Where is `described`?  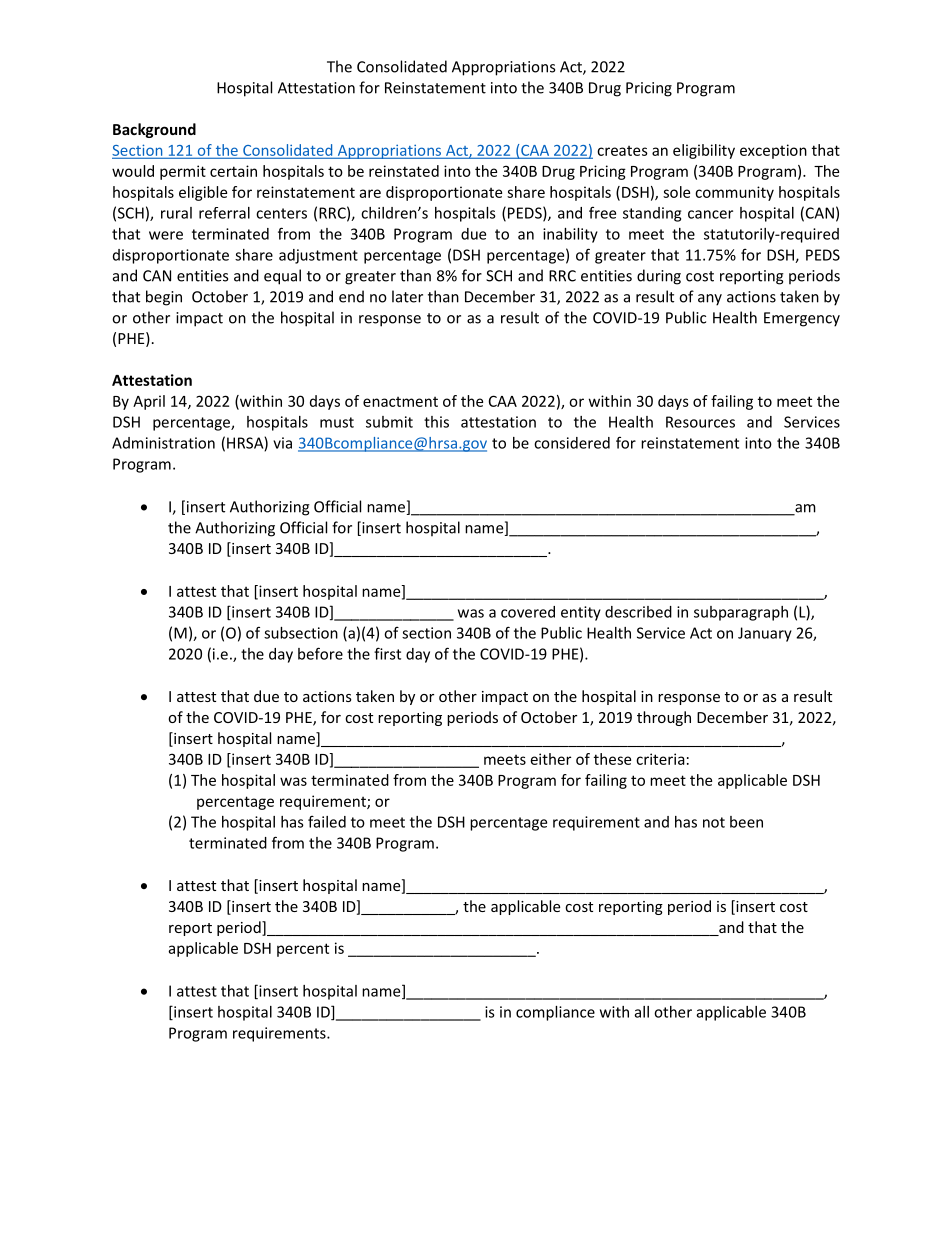
described is located at coordinates (638, 612).
